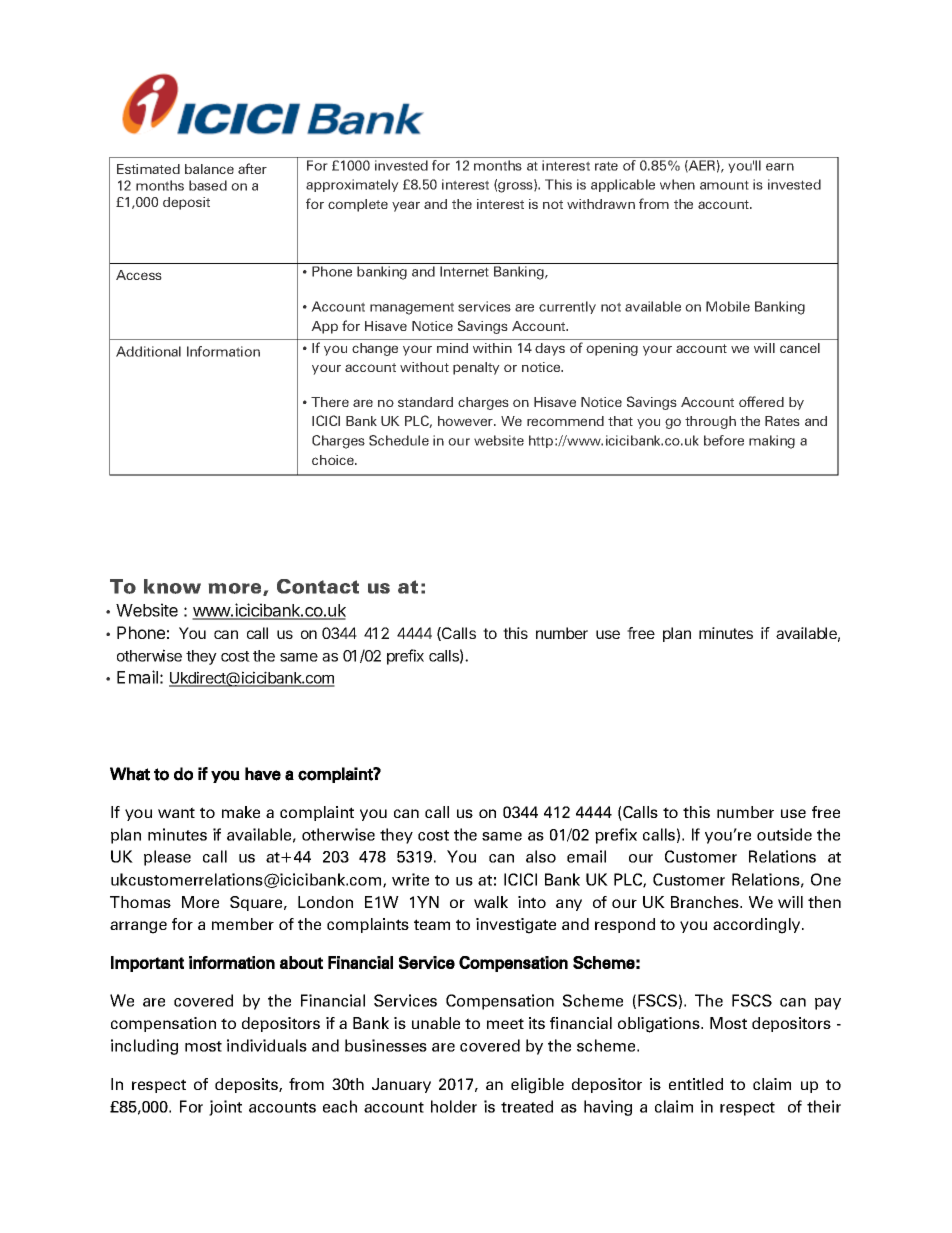 This image has height=1233, width=952. Describe the element at coordinates (466, 421) in the image. I see `however` at that location.
